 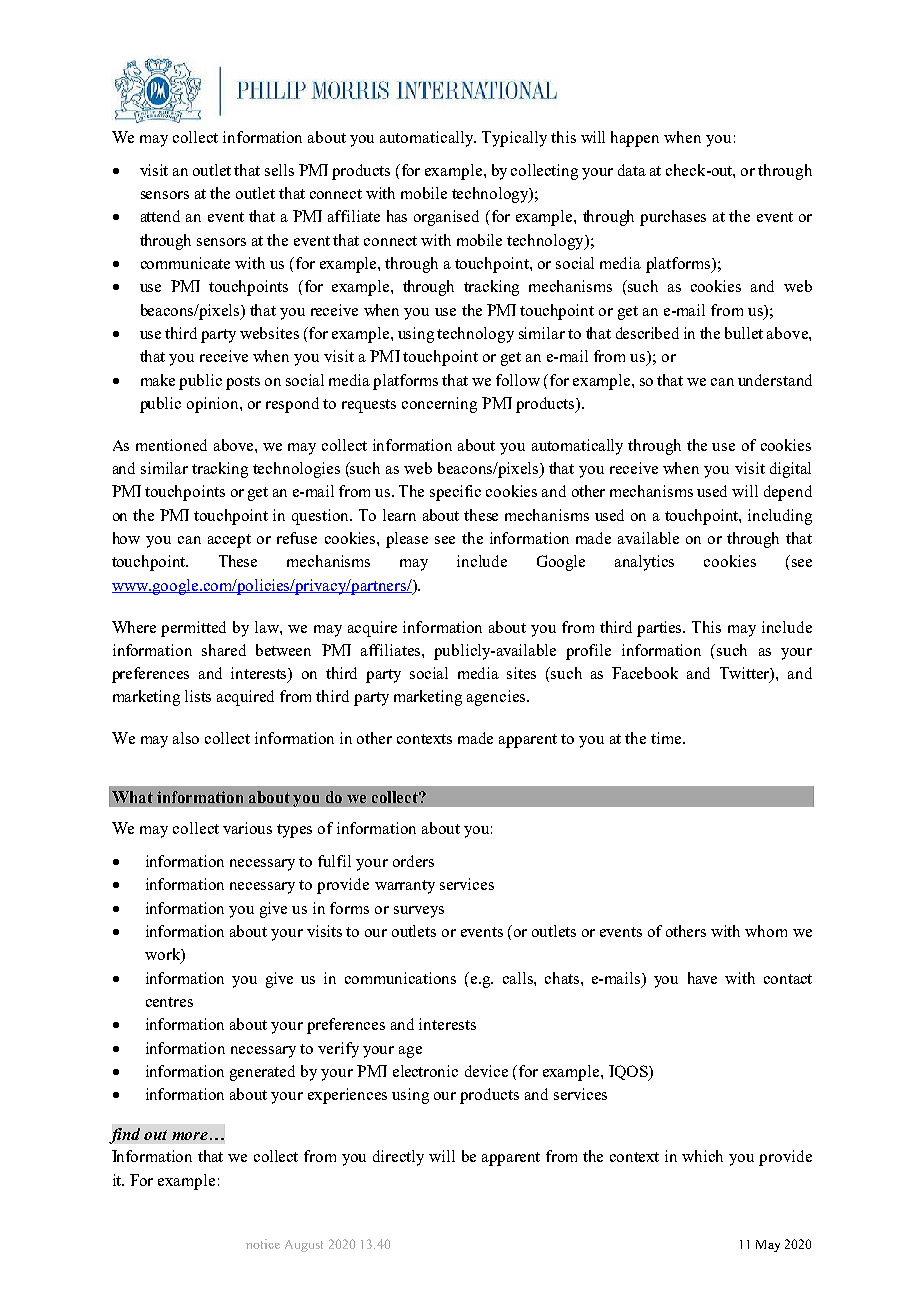 What do you see at coordinates (702, 1156) in the image?
I see `which` at bounding box center [702, 1156].
